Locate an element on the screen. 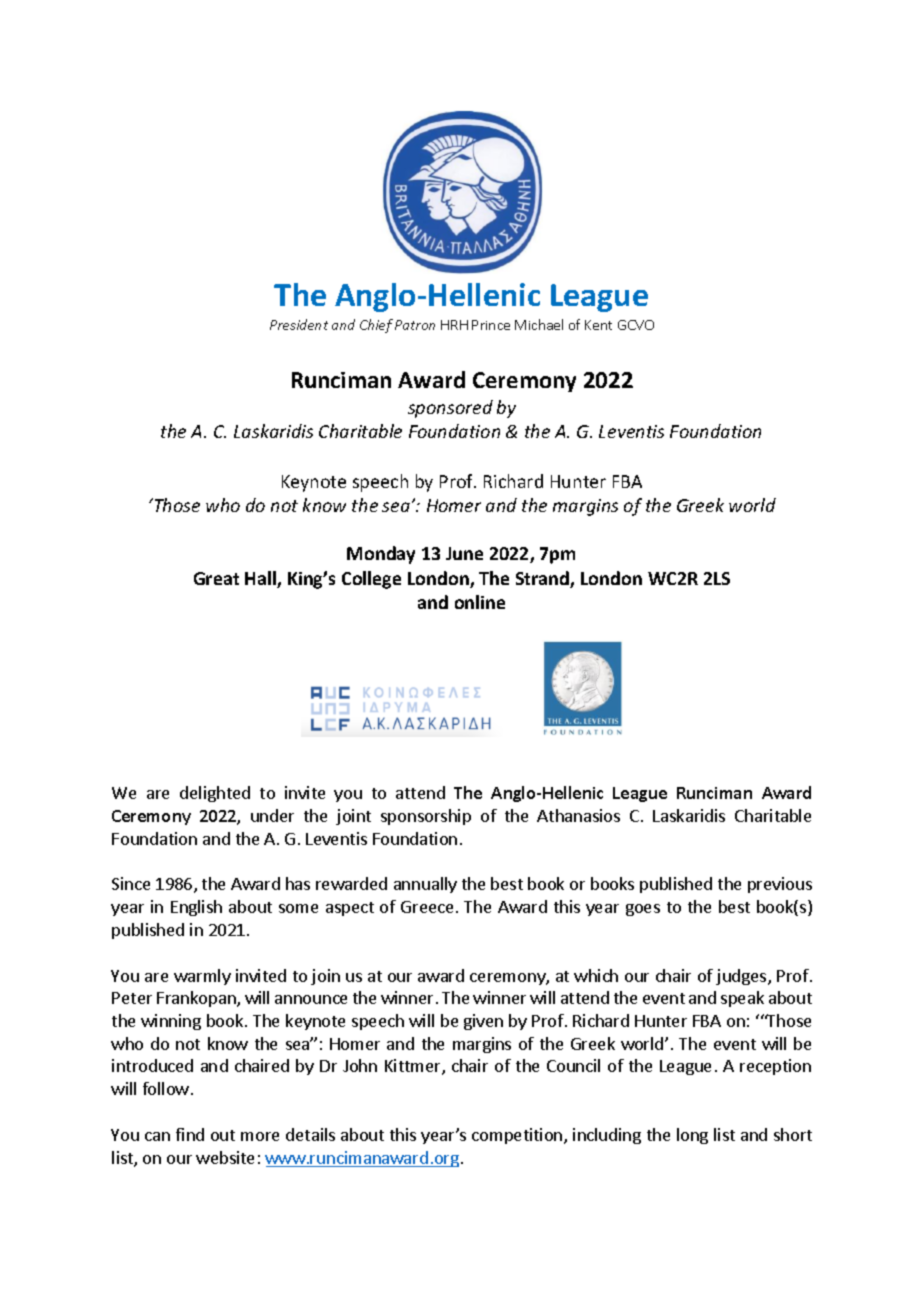  President is located at coordinates (299, 324).
